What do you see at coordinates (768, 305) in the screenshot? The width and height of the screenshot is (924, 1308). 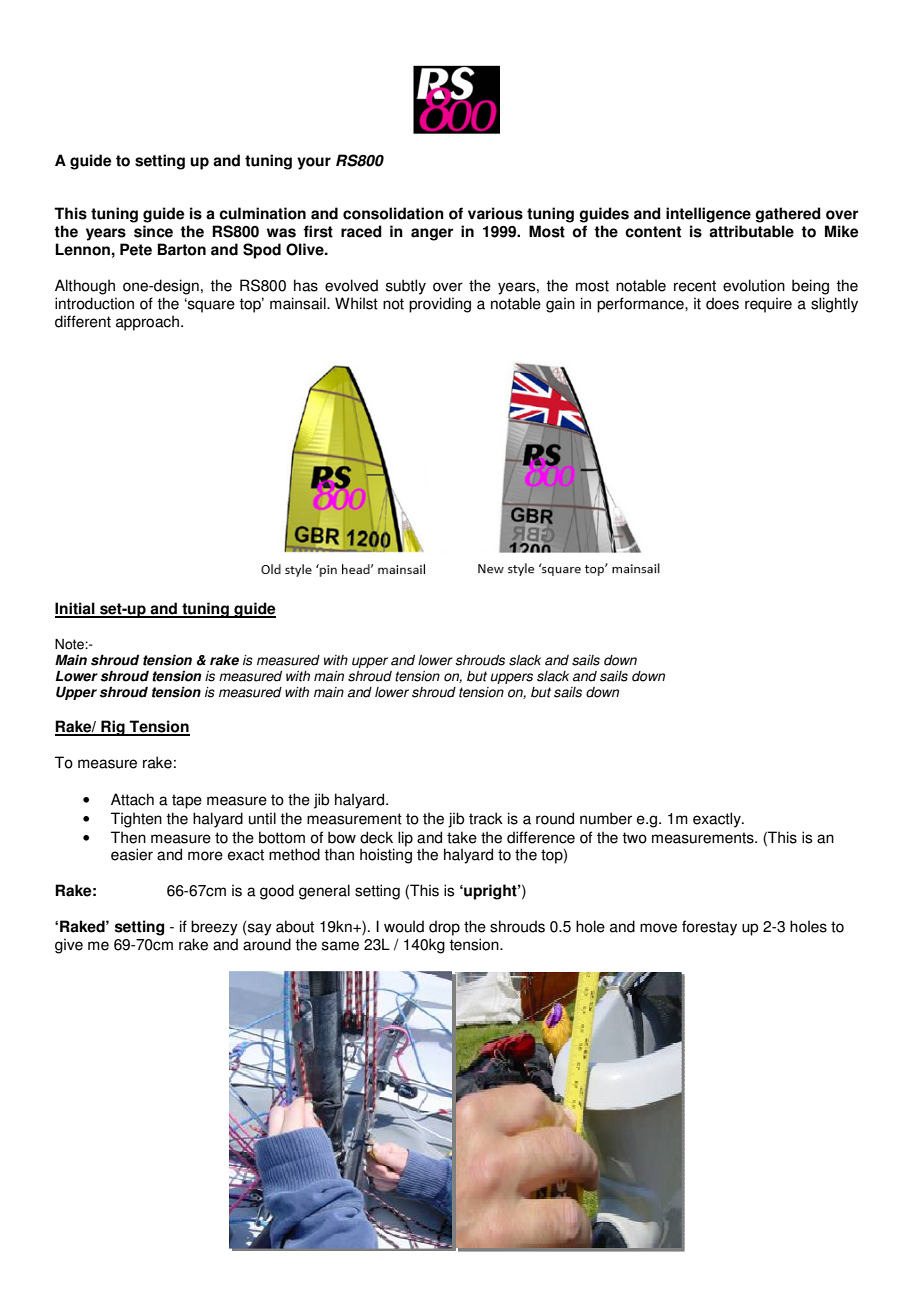 I see `require` at bounding box center [768, 305].
